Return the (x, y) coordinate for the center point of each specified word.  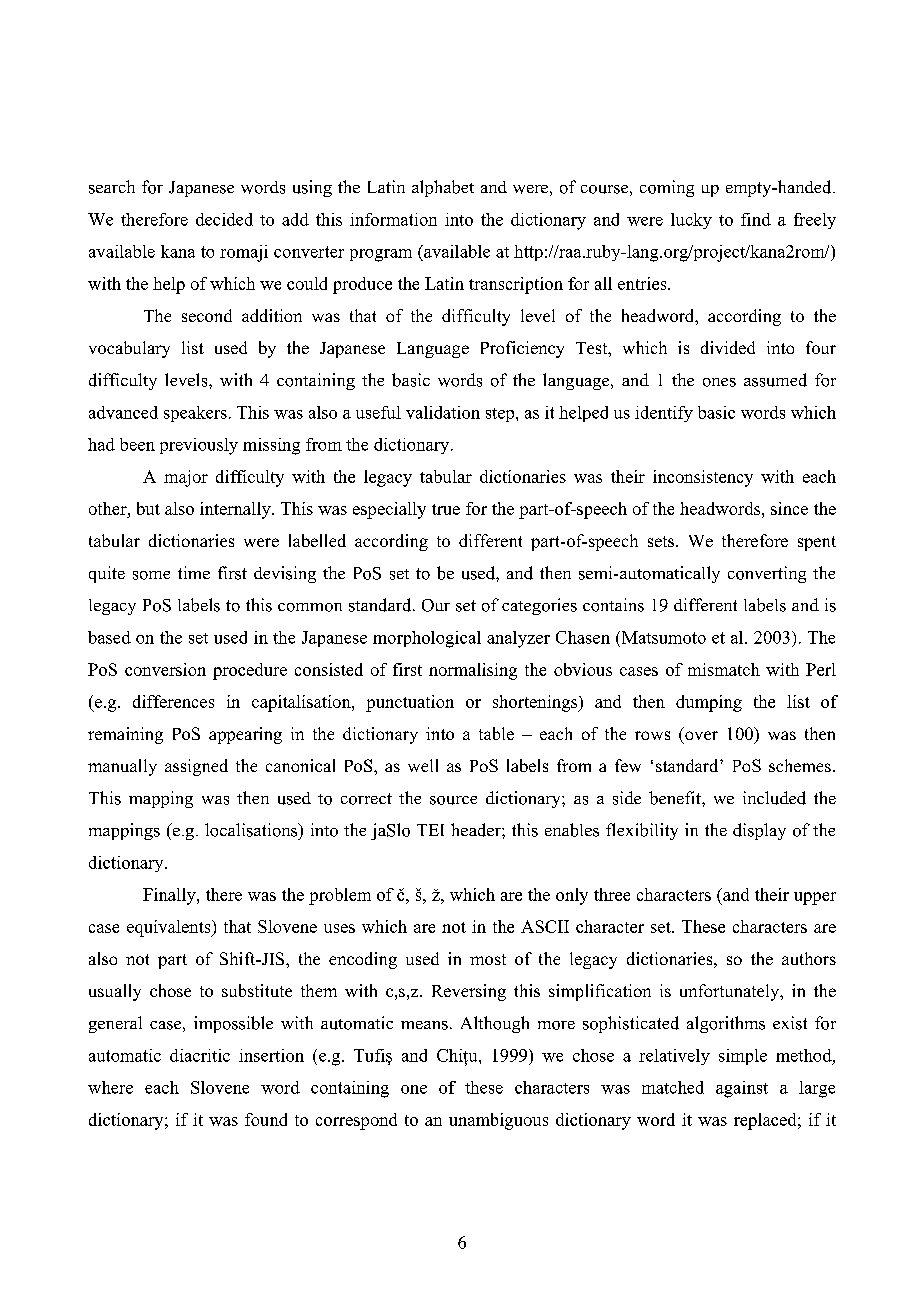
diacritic (200, 1055)
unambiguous (498, 1121)
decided (224, 219)
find (756, 219)
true (446, 509)
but (148, 508)
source (453, 800)
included (774, 798)
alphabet (443, 188)
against (742, 1089)
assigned (196, 767)
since (789, 508)
